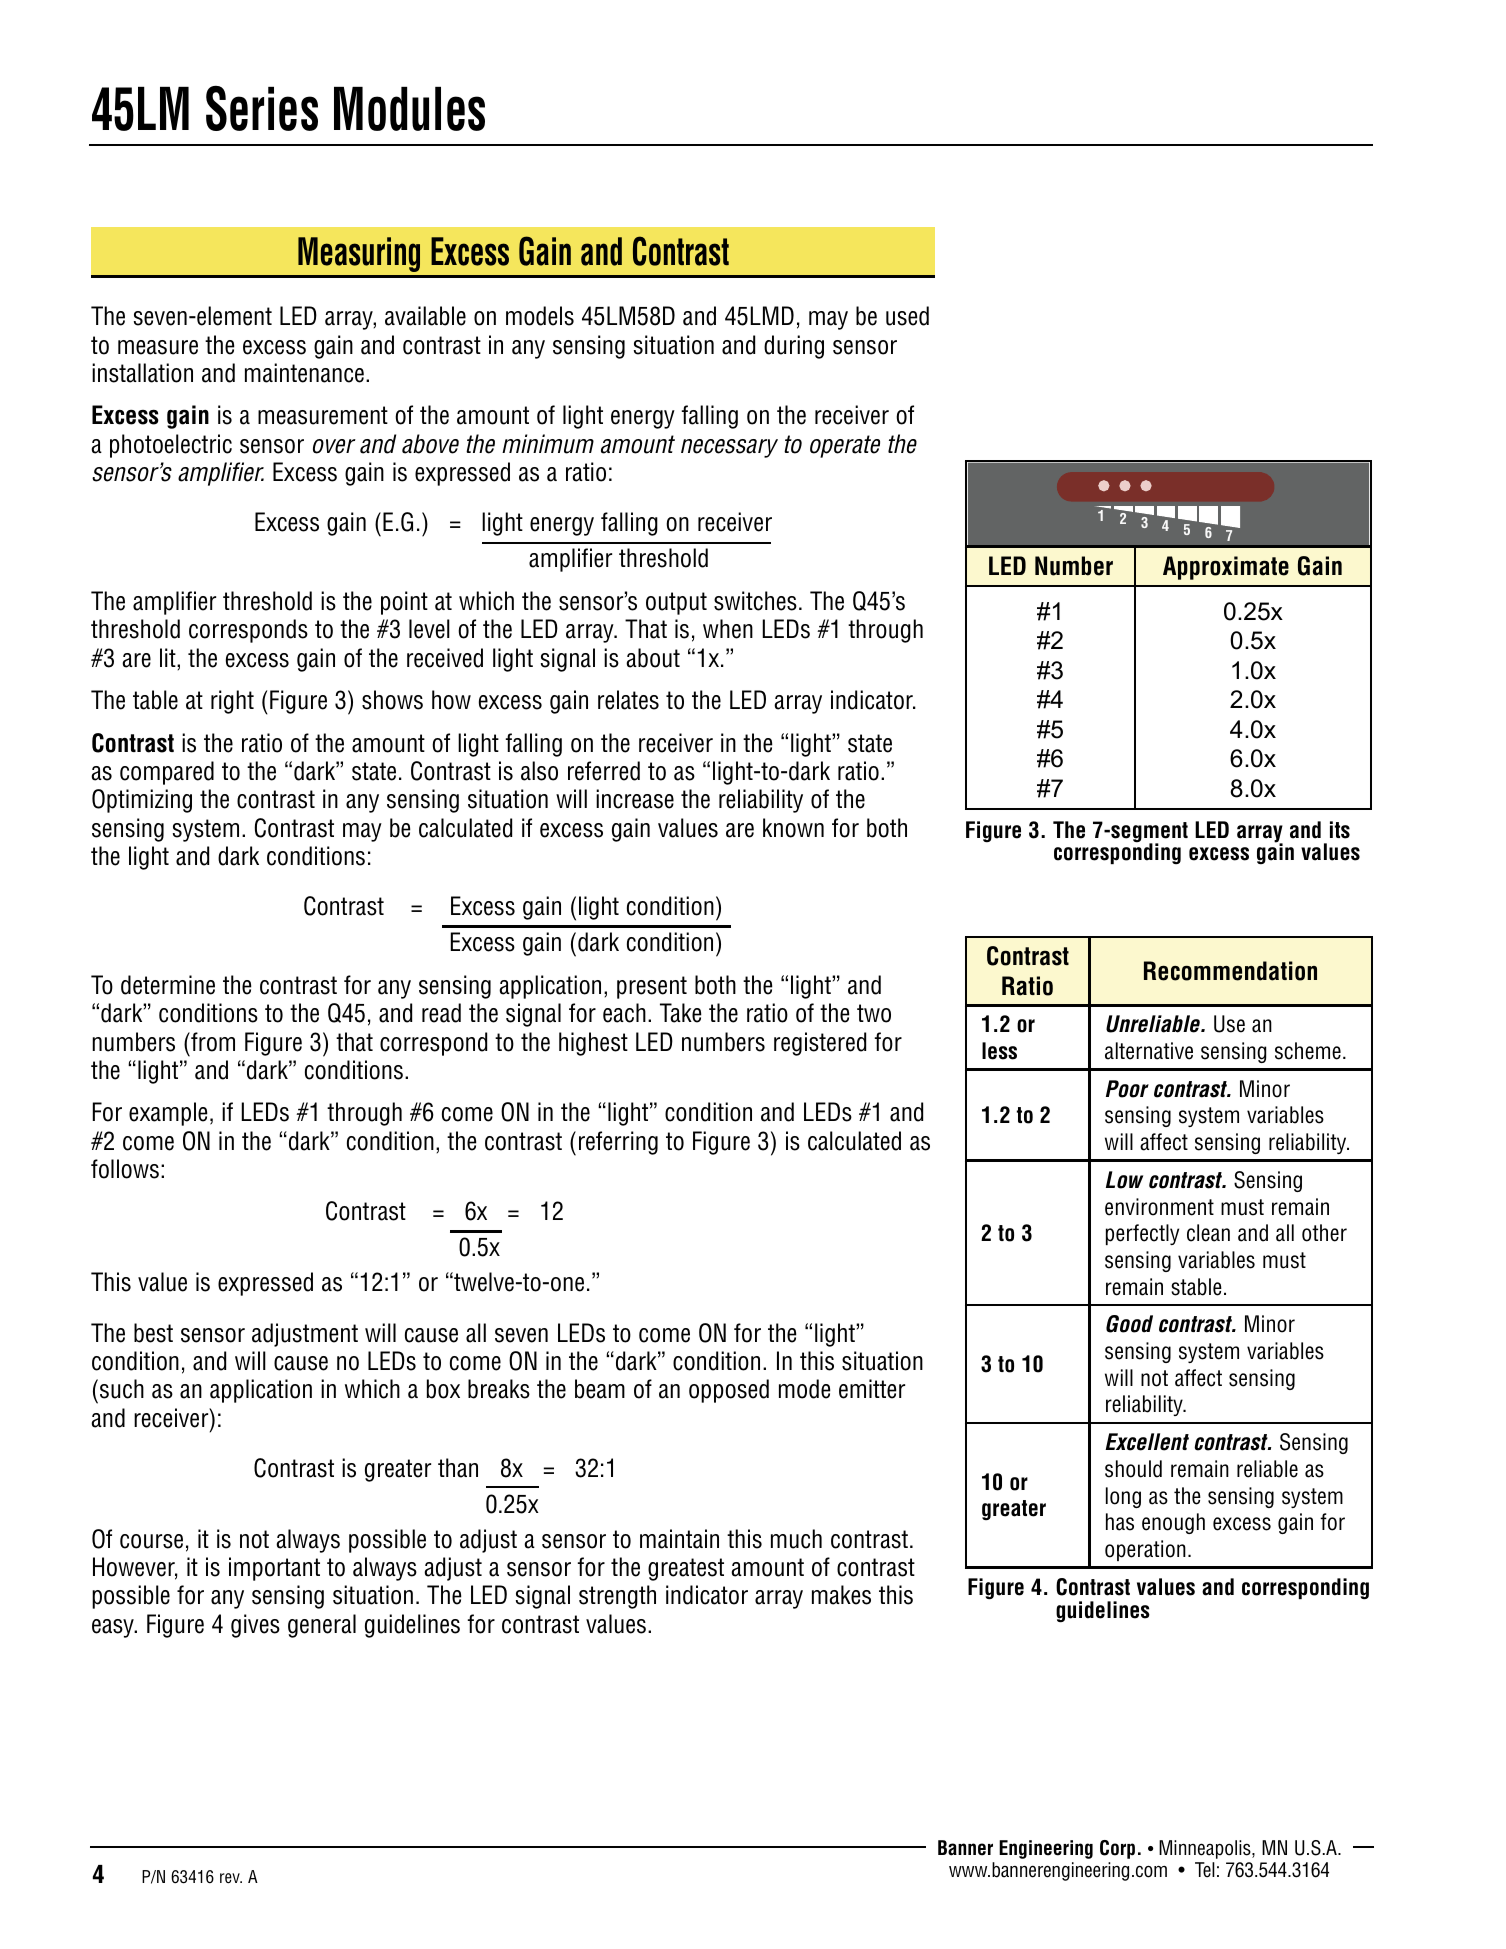 Image resolution: width=1506 pixels, height=1949 pixels. What do you see at coordinates (729, 1391) in the screenshot?
I see `opposed` at bounding box center [729, 1391].
